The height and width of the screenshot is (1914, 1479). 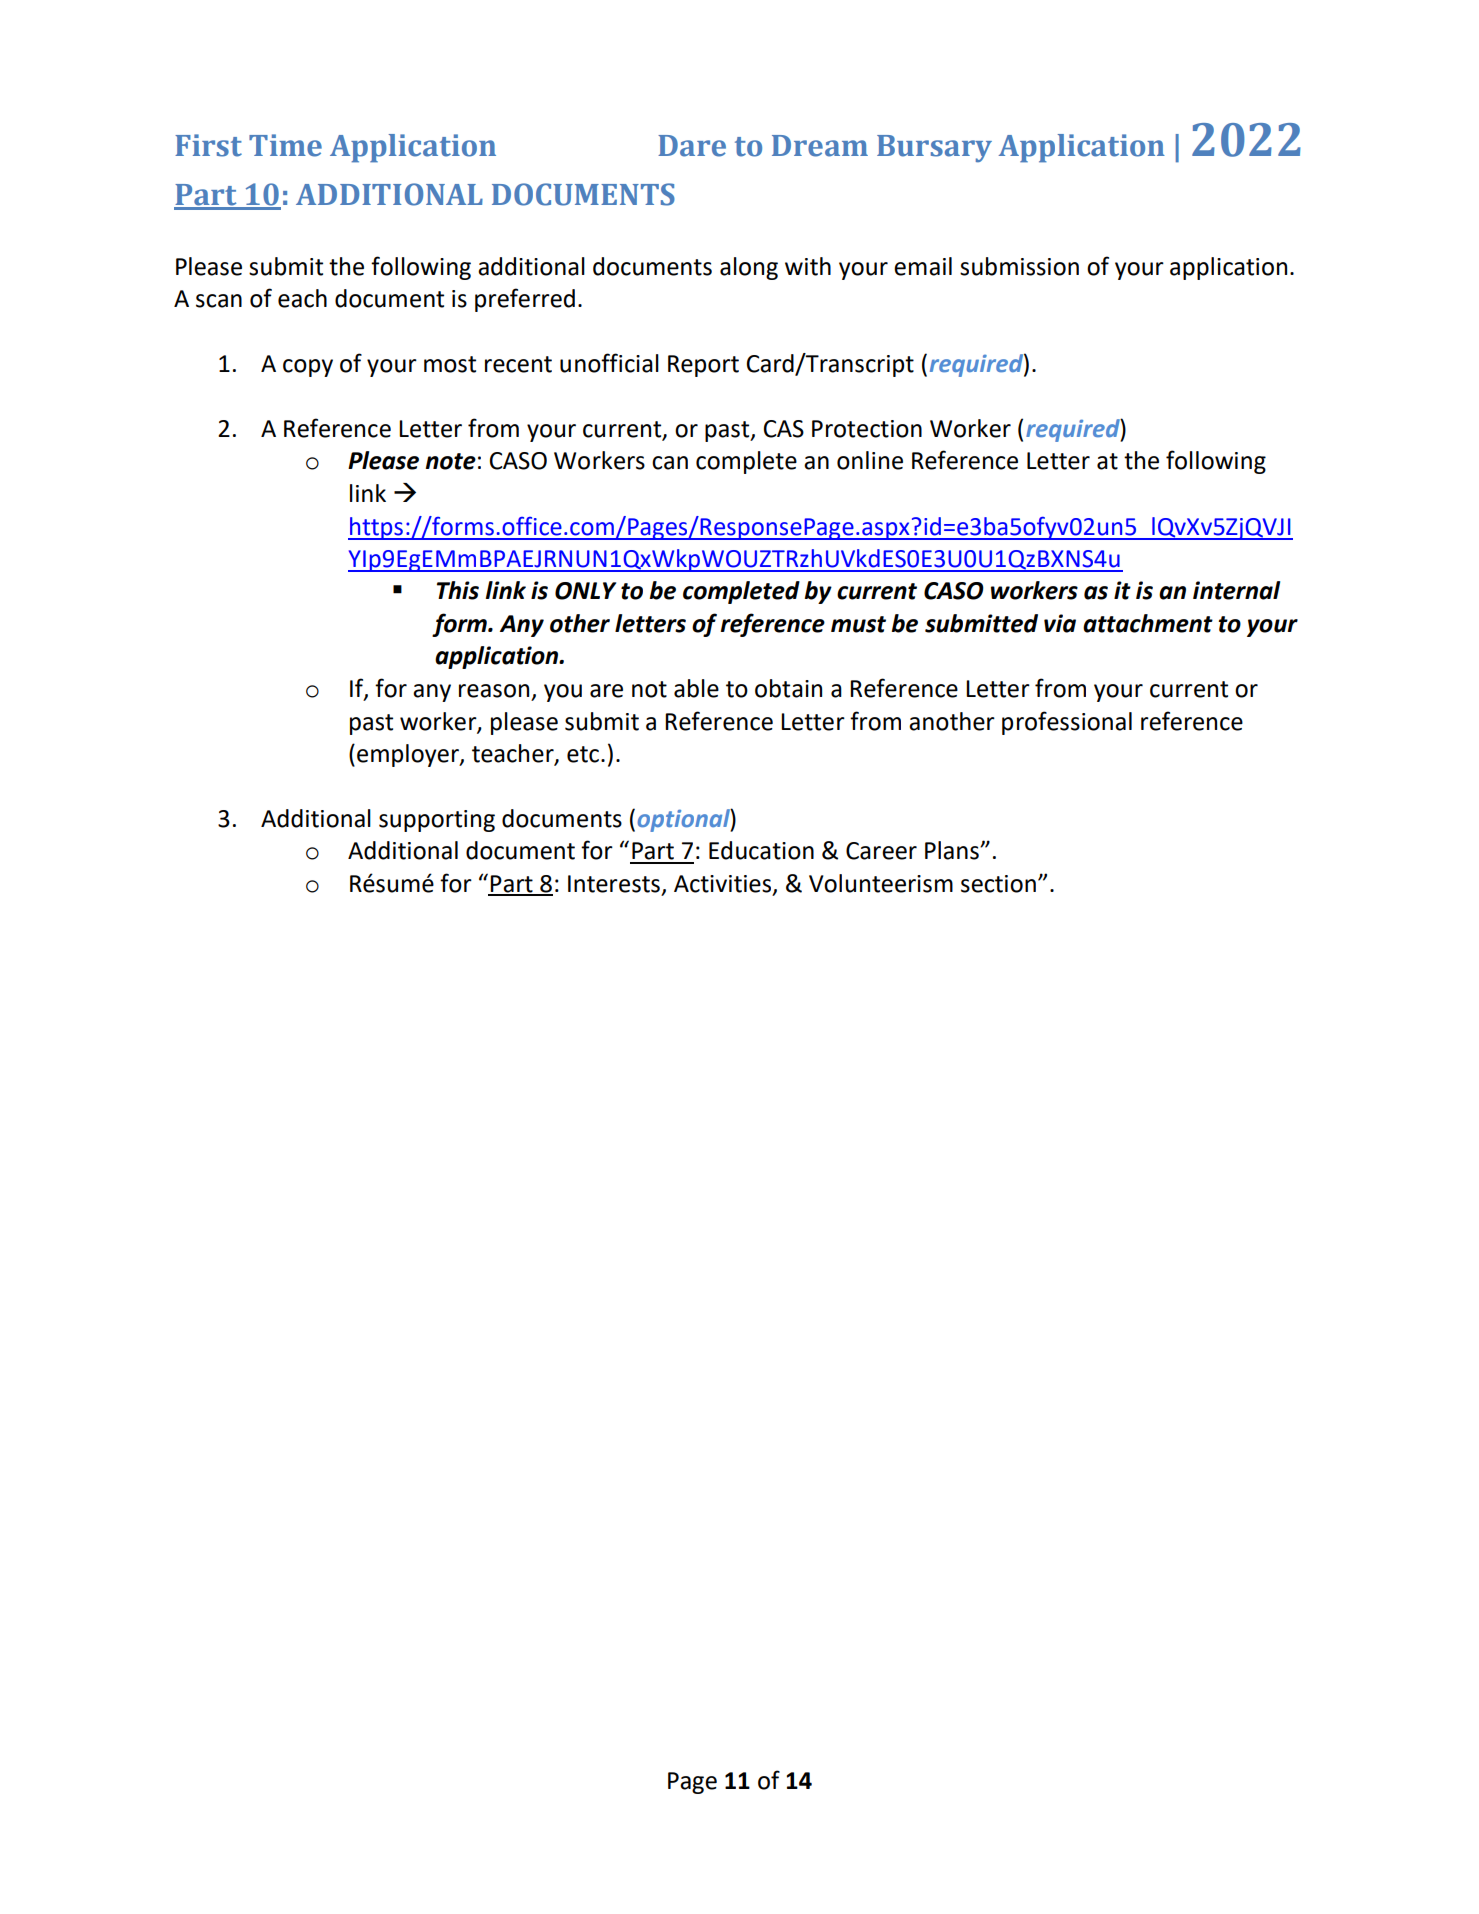 I want to click on online, so click(x=870, y=460).
